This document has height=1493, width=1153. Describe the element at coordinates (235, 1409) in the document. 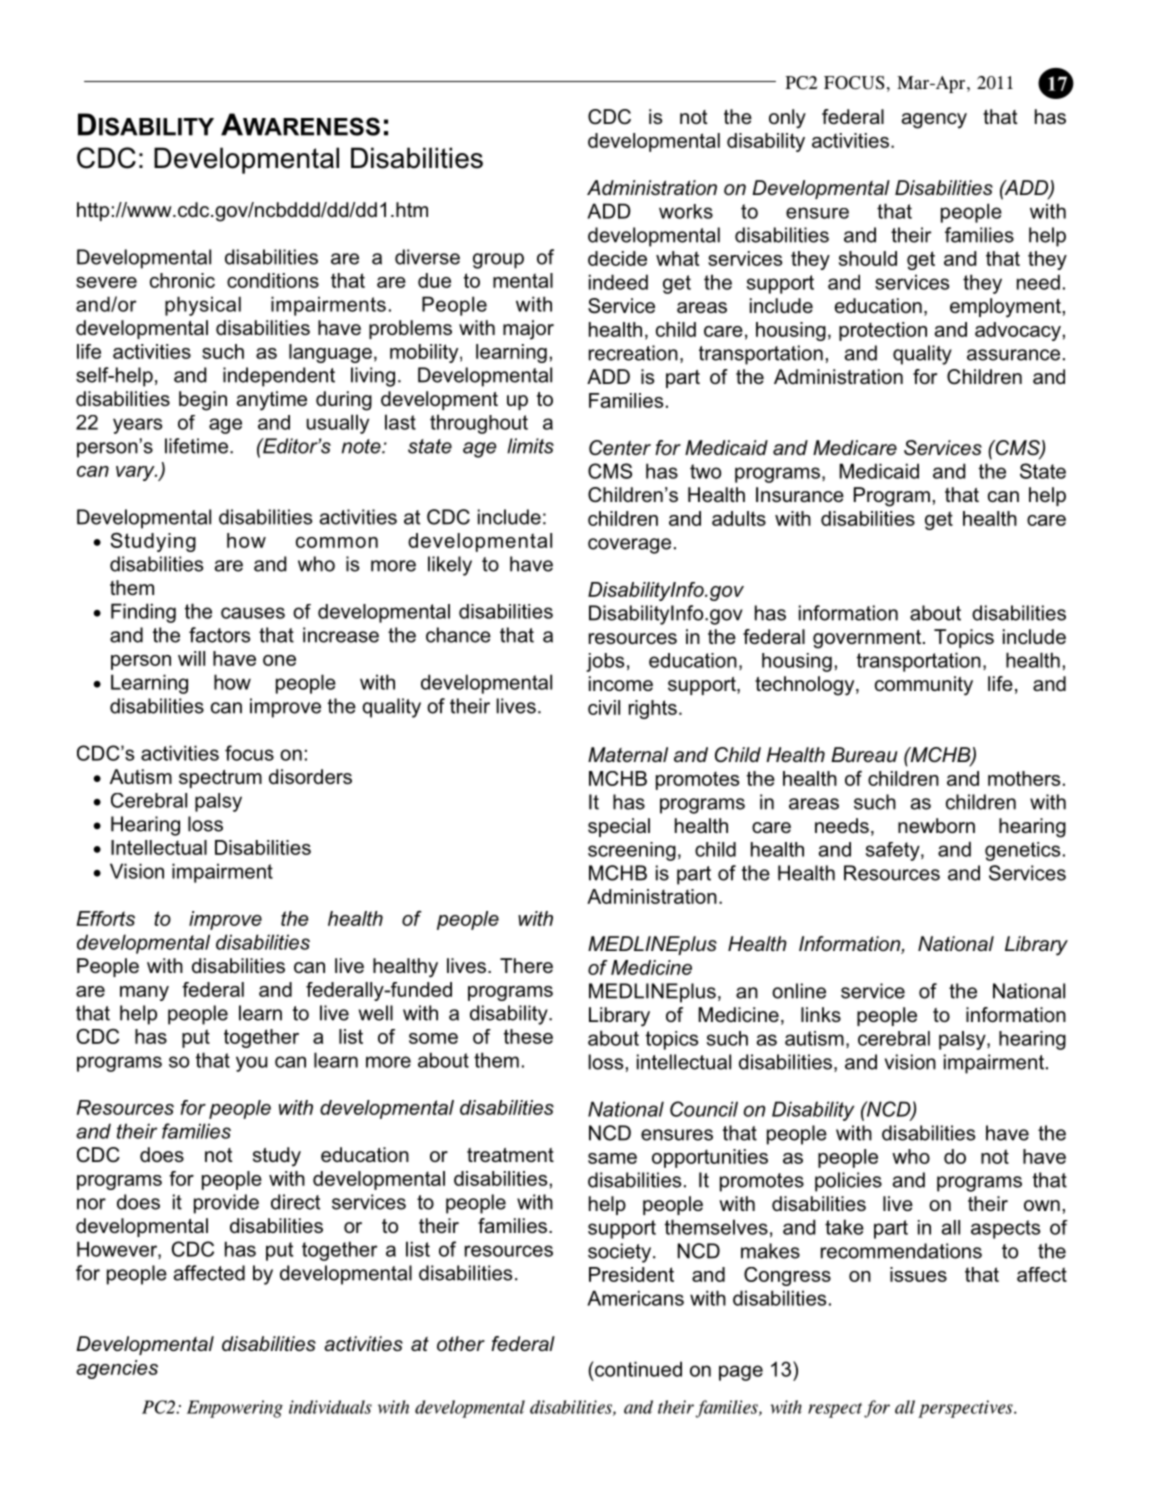

I see `Empowering` at that location.
